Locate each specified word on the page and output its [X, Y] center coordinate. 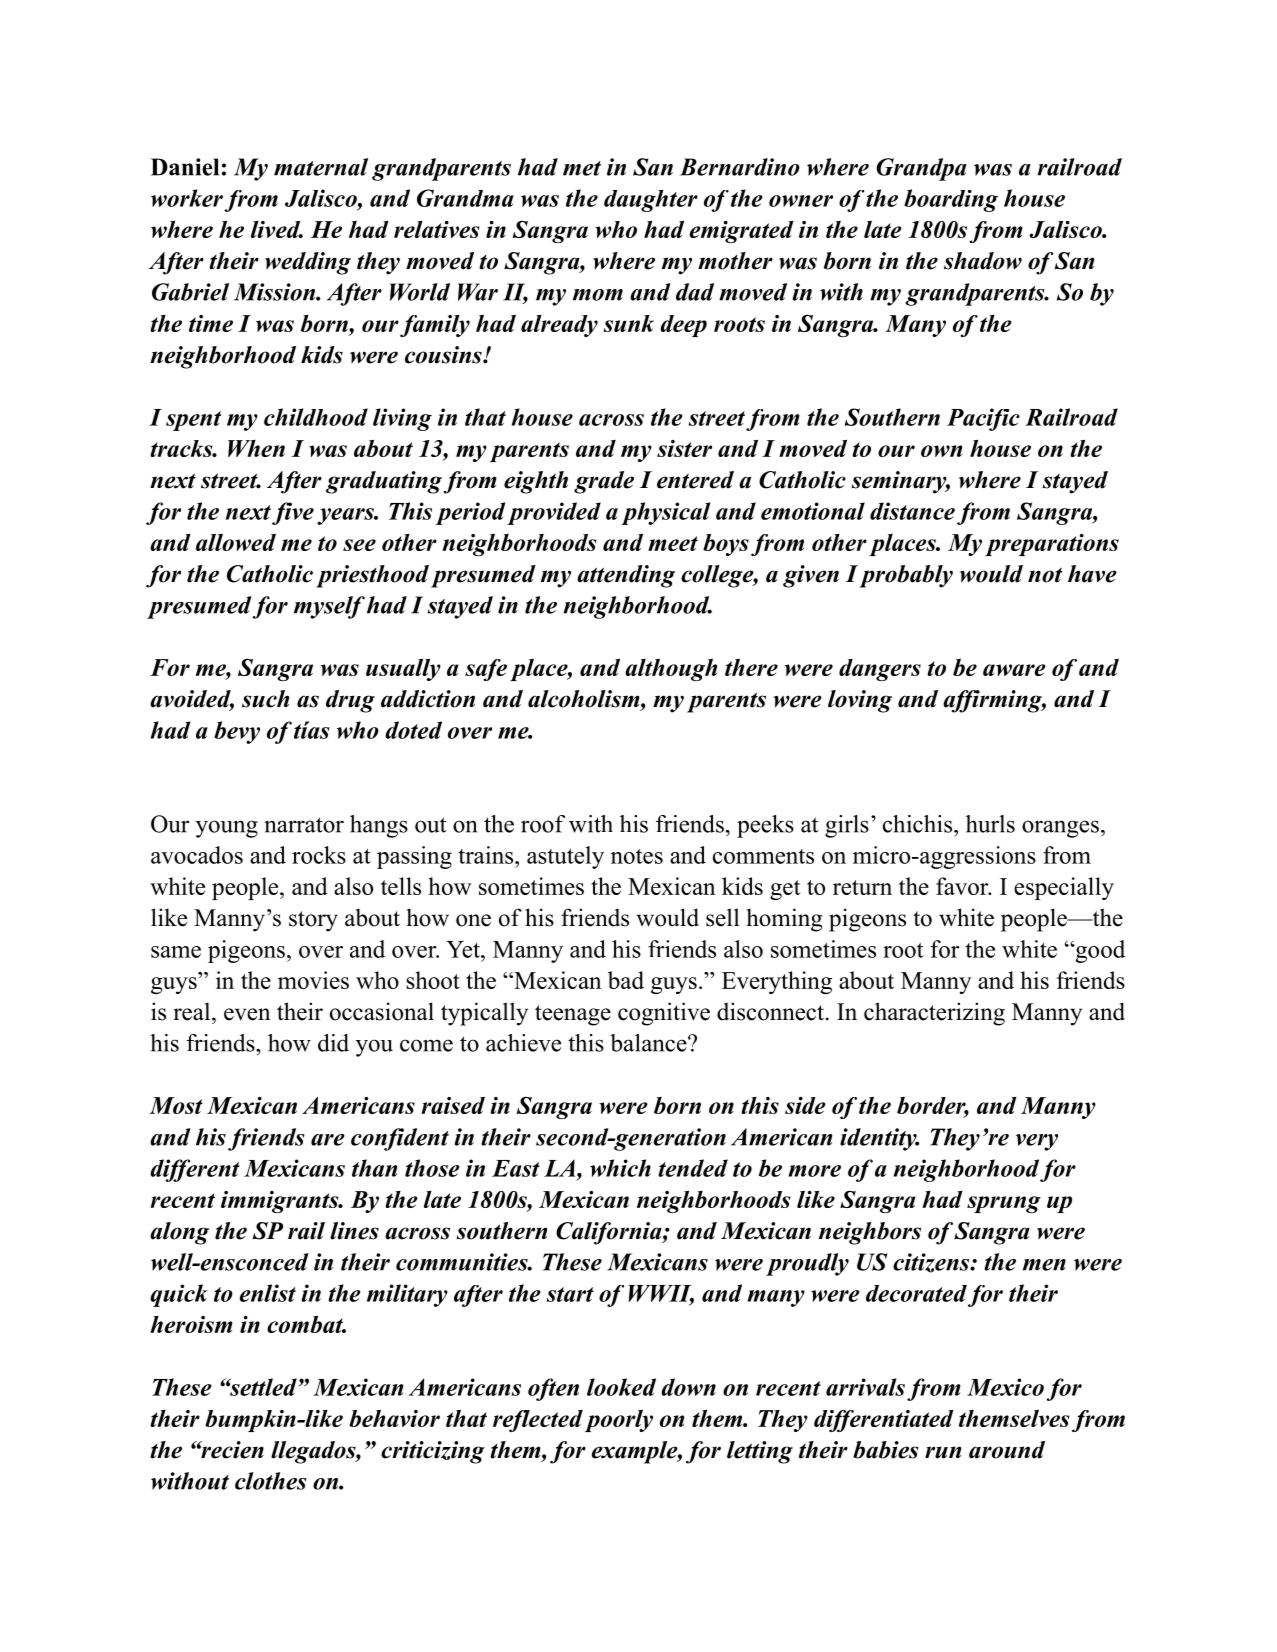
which [620, 1168]
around [1007, 1450]
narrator [304, 825]
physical [665, 513]
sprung [1004, 1204]
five [293, 513]
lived [277, 229]
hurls [990, 824]
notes [637, 856]
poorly [619, 1421]
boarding [951, 200]
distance [912, 511]
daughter [651, 201]
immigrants [281, 1202]
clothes [271, 1481]
